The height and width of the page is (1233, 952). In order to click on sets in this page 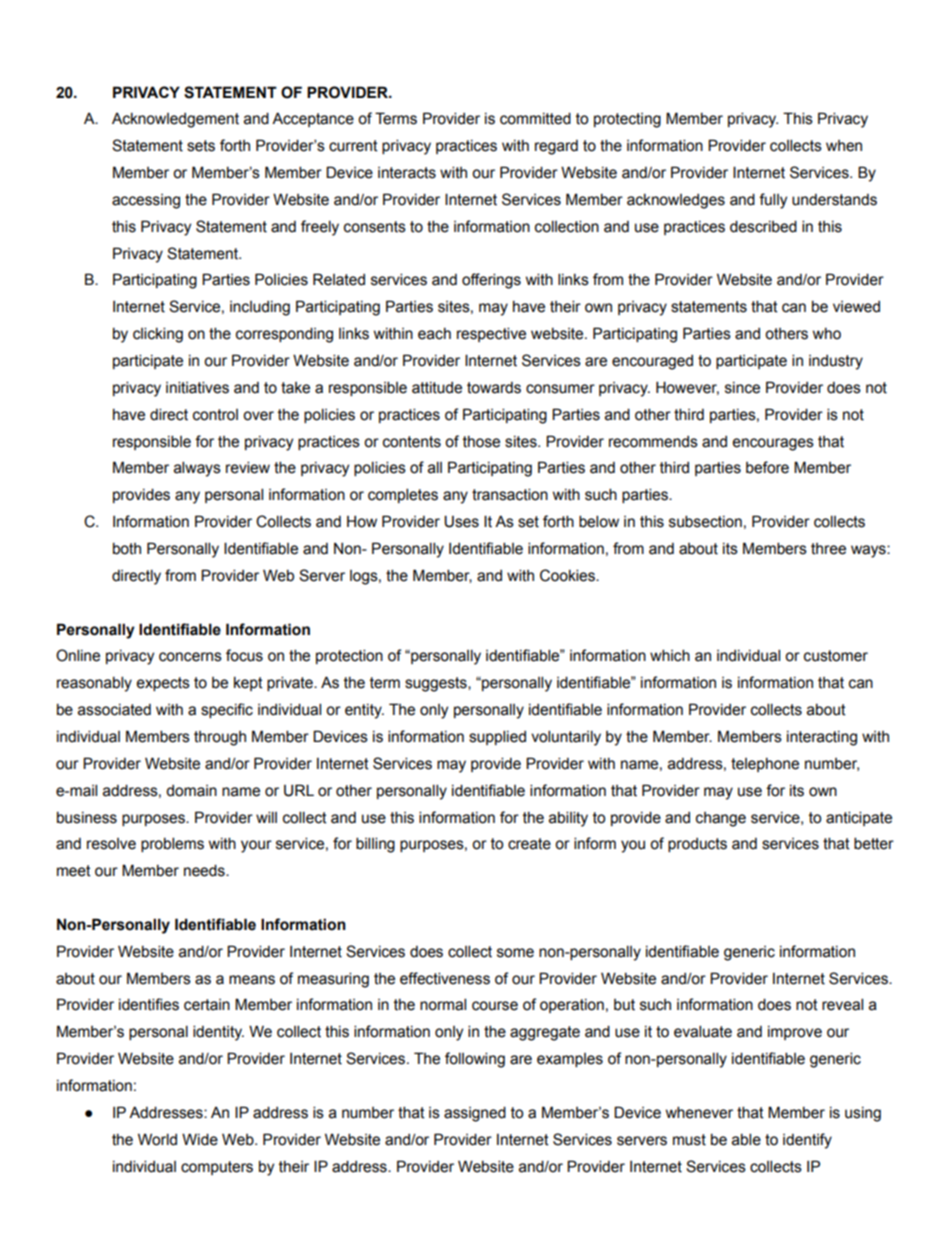, I will do `click(201, 146)`.
